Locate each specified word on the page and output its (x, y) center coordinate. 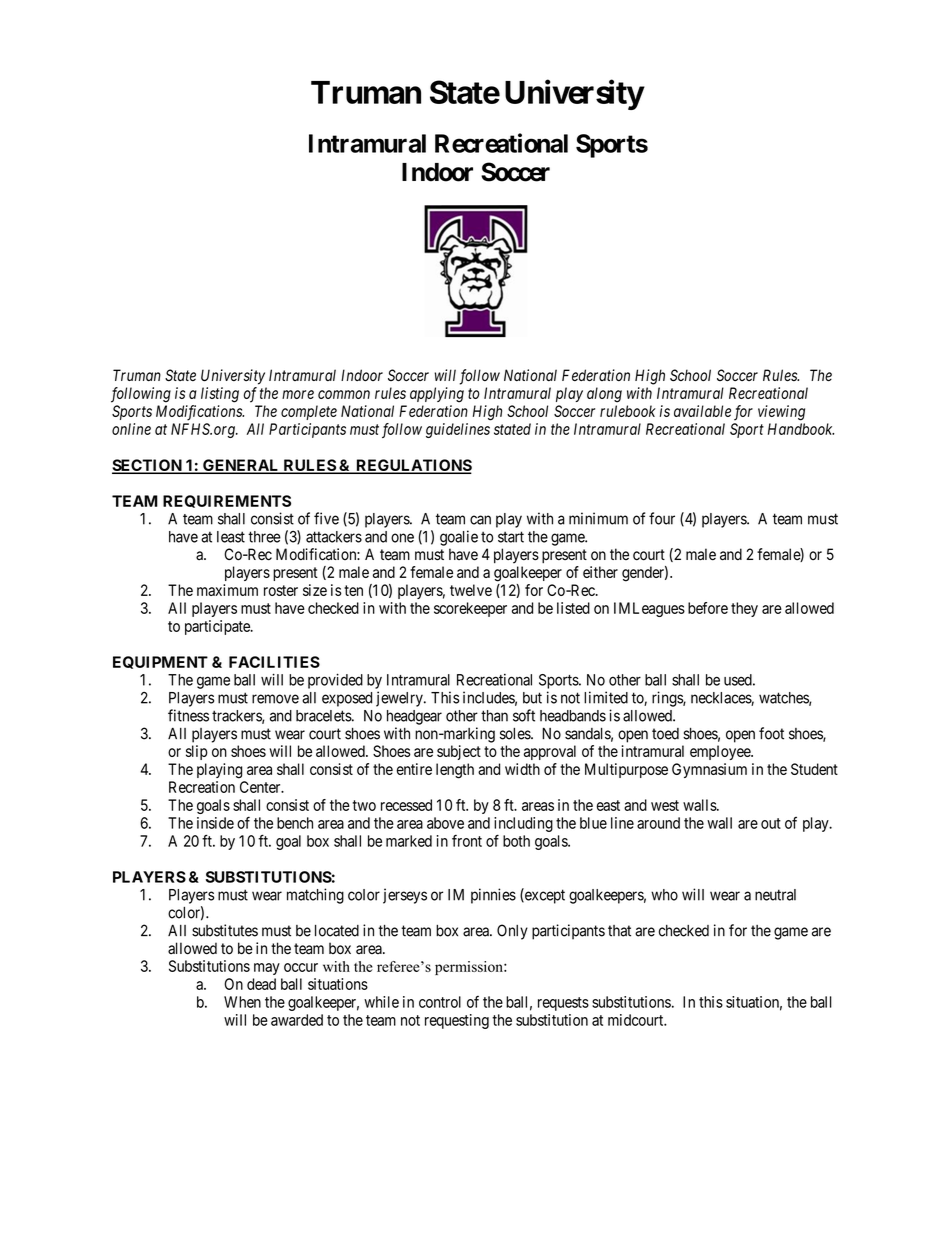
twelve (471, 590)
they (744, 609)
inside (215, 823)
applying (437, 395)
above (445, 823)
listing (220, 395)
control (440, 1002)
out (771, 823)
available (702, 411)
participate (218, 627)
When (242, 1002)
